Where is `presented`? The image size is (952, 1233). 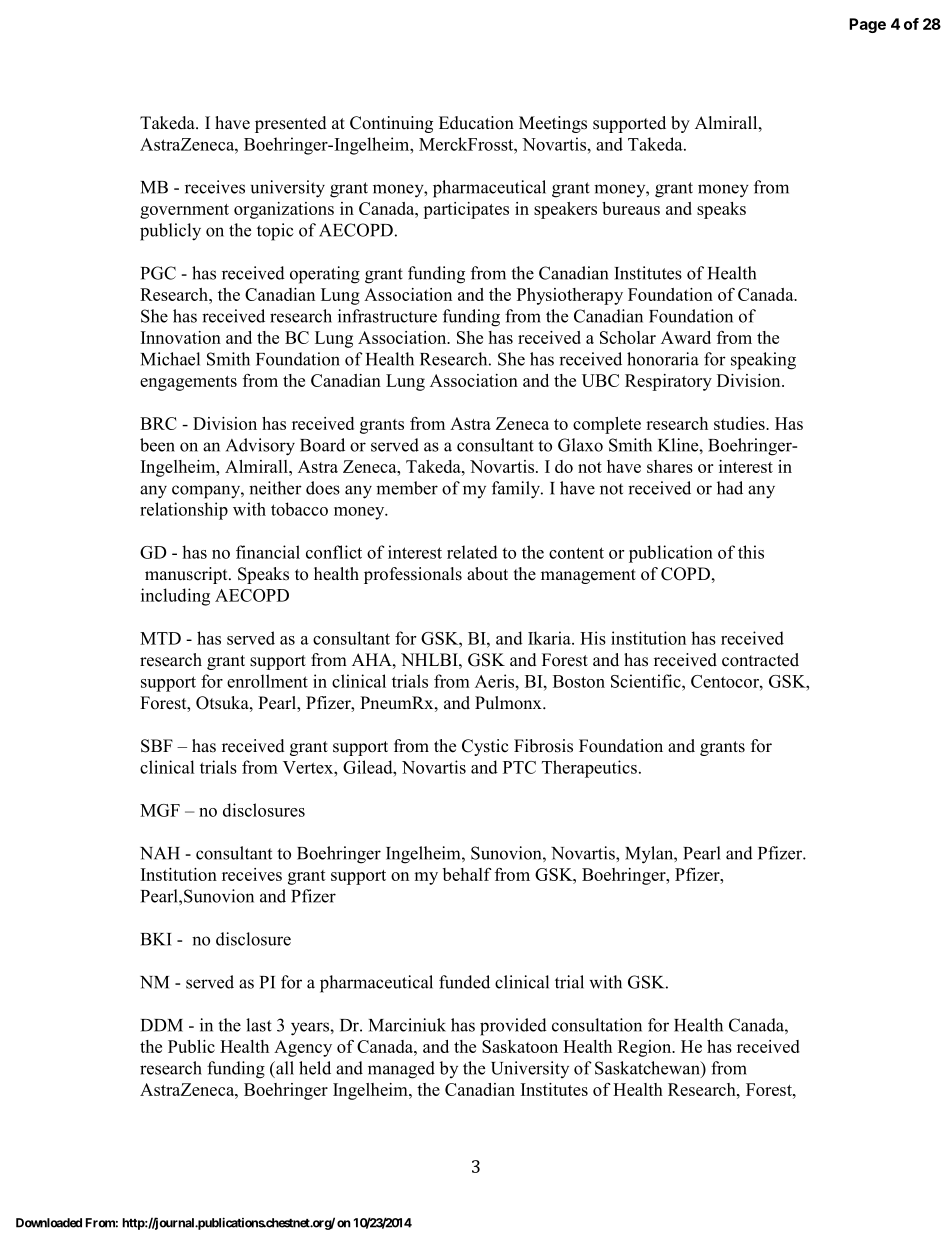 presented is located at coordinates (291, 124).
